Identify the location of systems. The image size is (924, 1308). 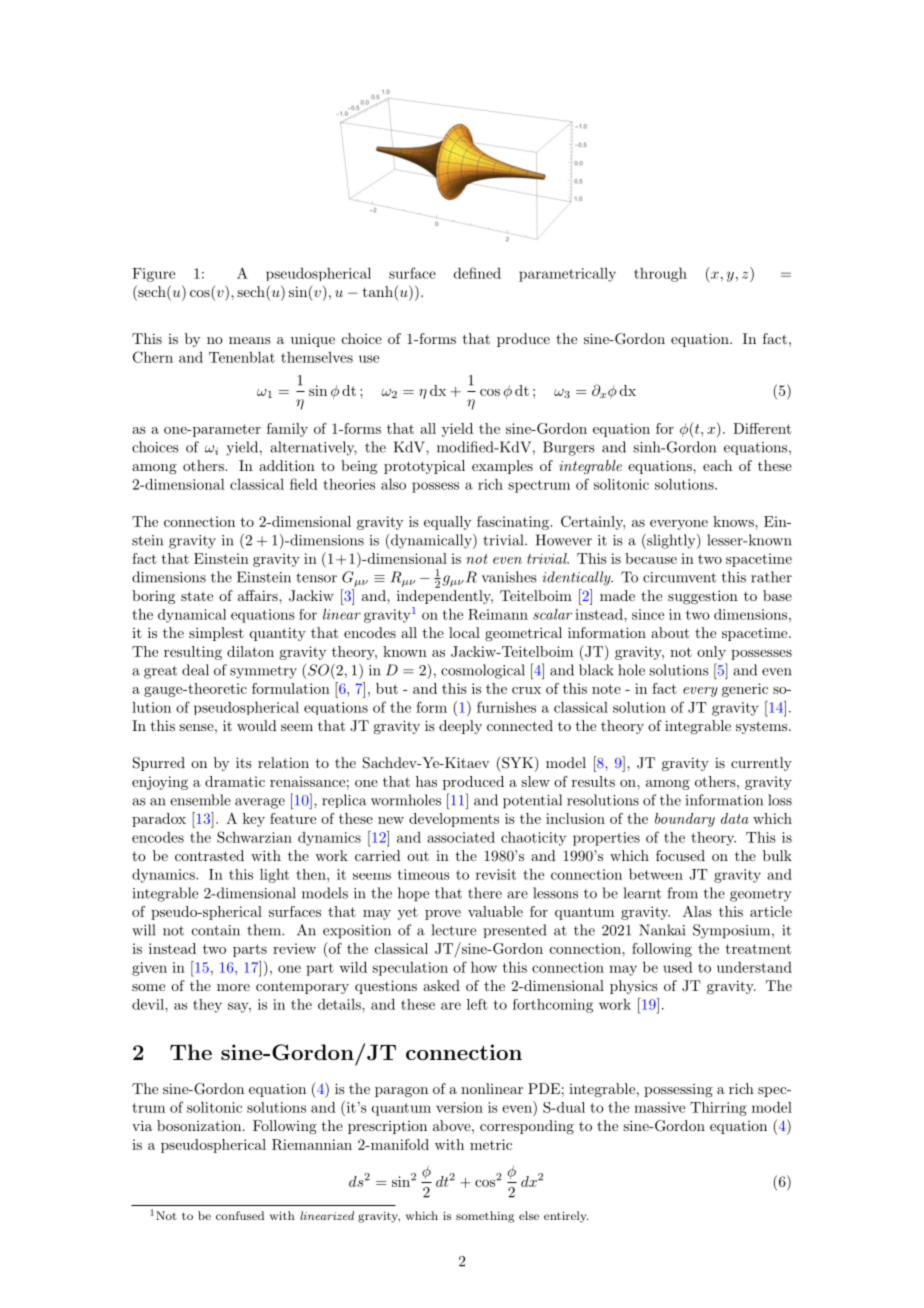
(761, 727).
